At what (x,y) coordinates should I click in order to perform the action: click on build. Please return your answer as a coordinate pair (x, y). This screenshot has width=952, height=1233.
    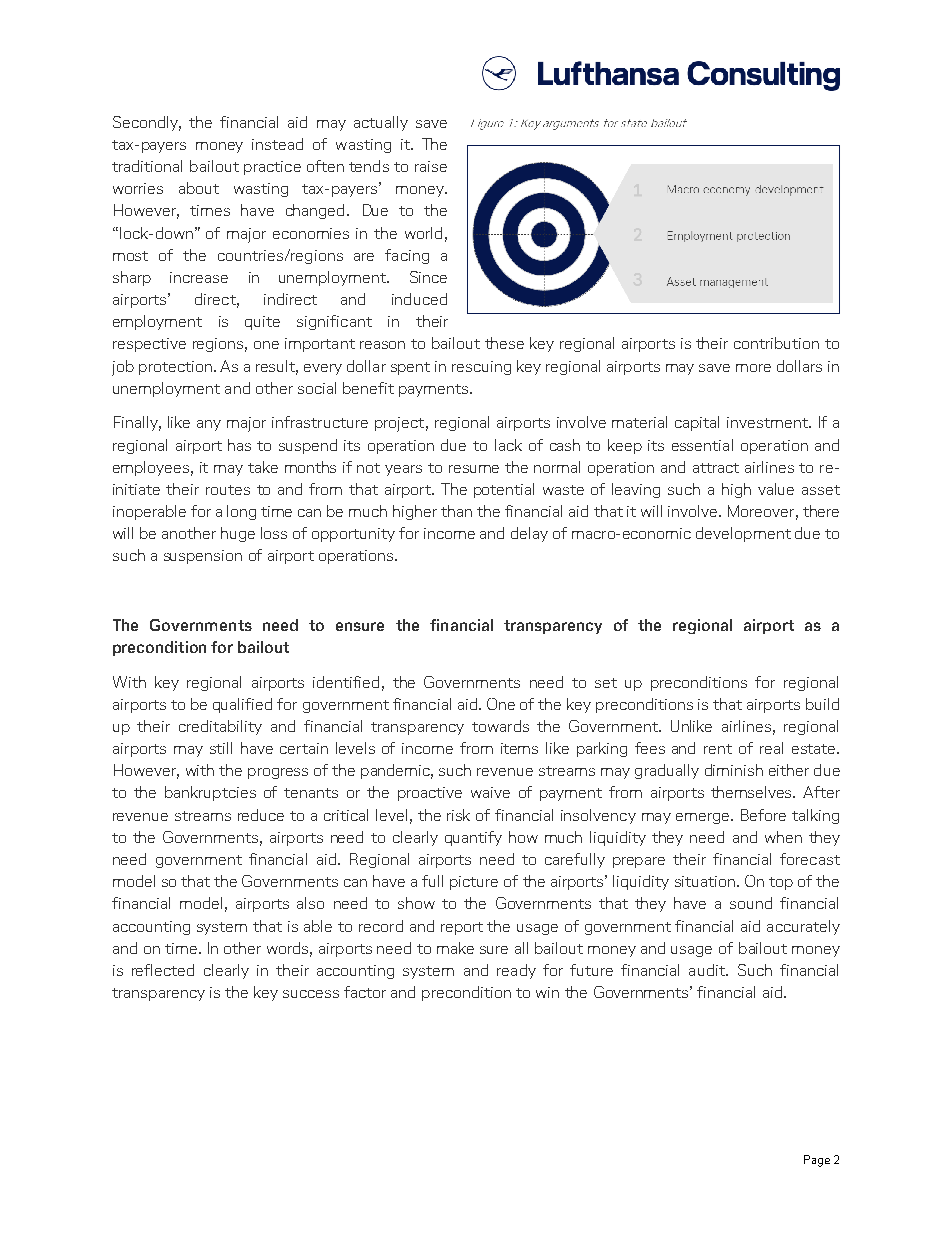
    Looking at the image, I should click on (822, 704).
